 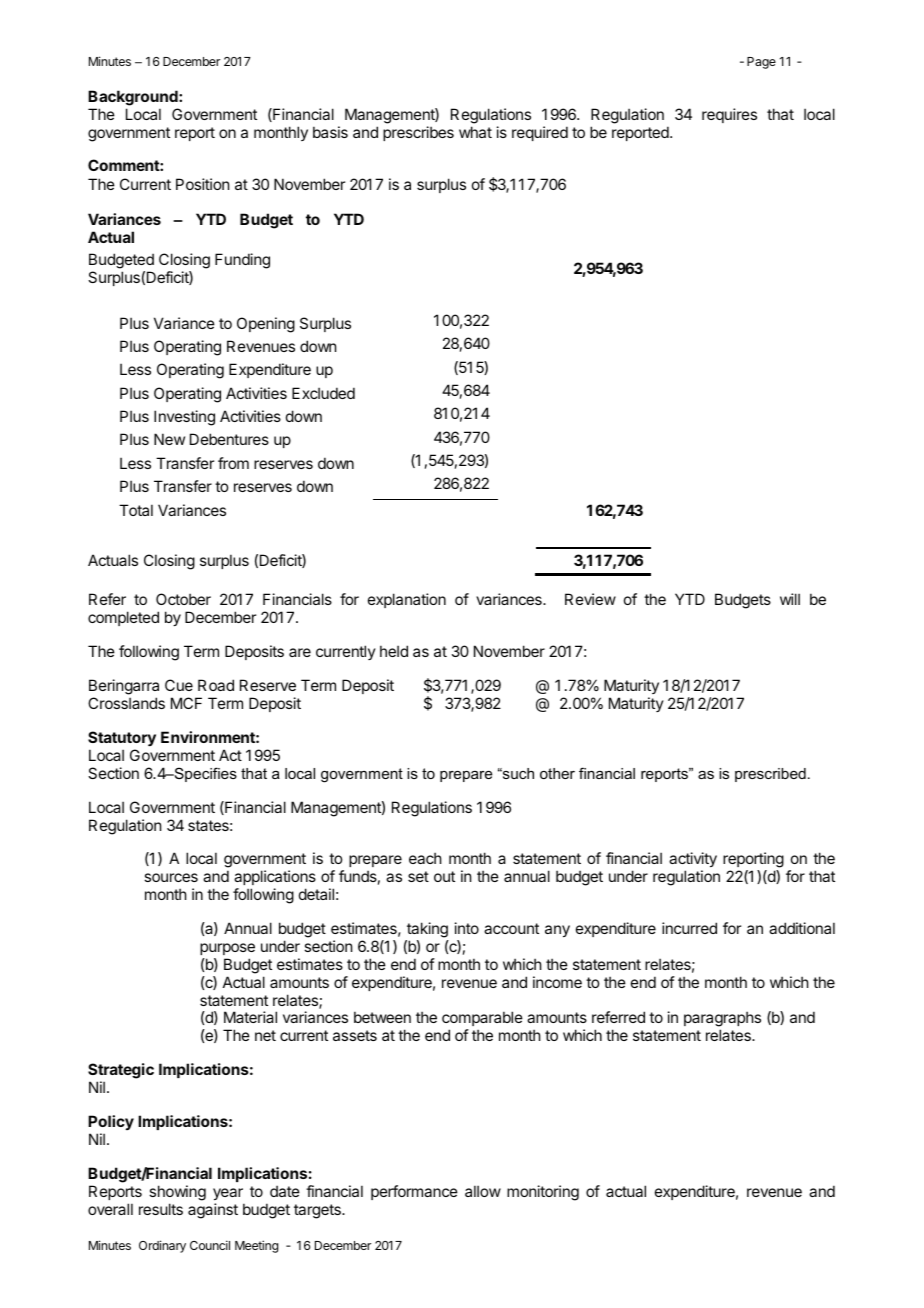 I want to click on purpose, so click(x=227, y=949).
